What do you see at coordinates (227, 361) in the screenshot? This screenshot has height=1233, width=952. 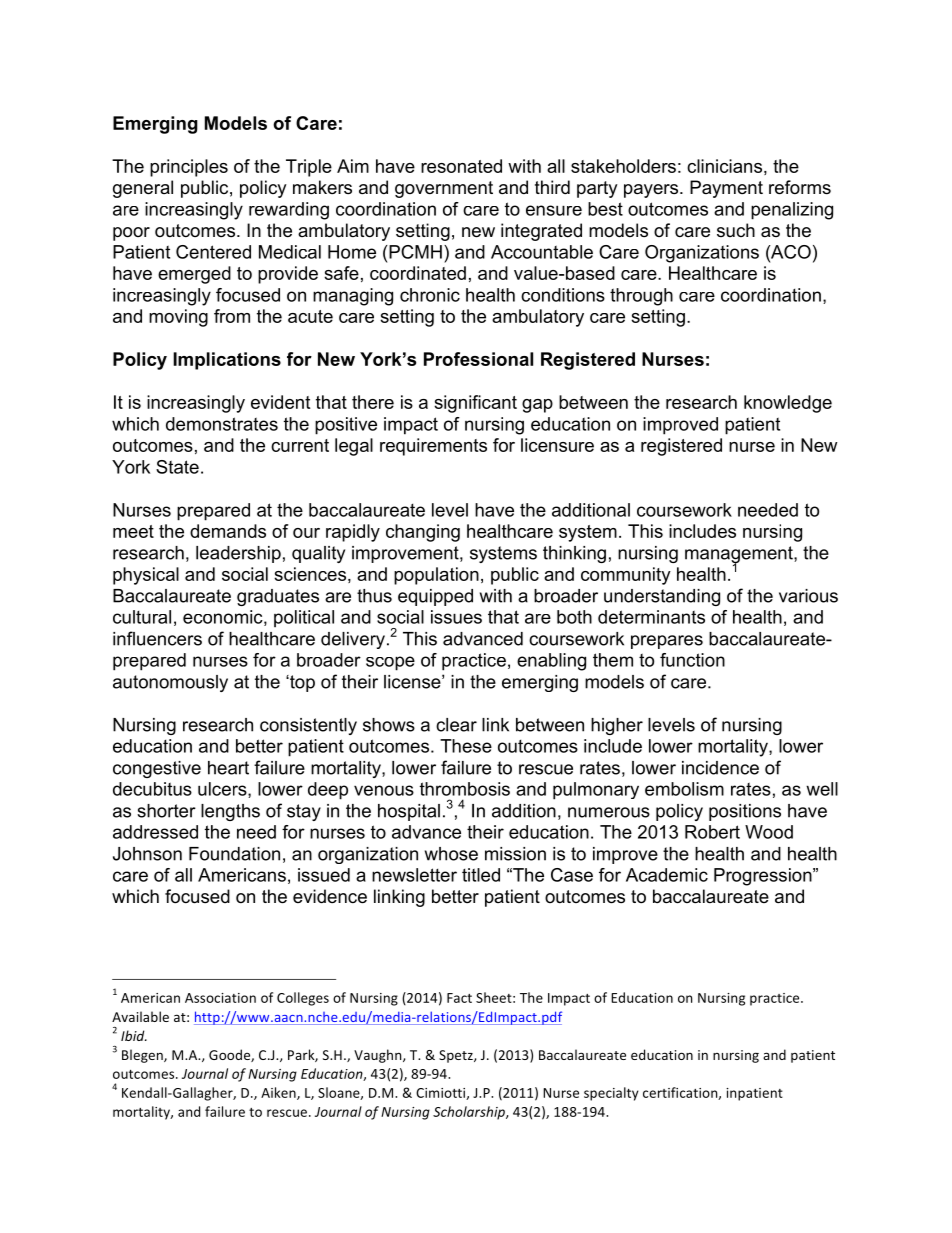 I see `Implications` at bounding box center [227, 361].
